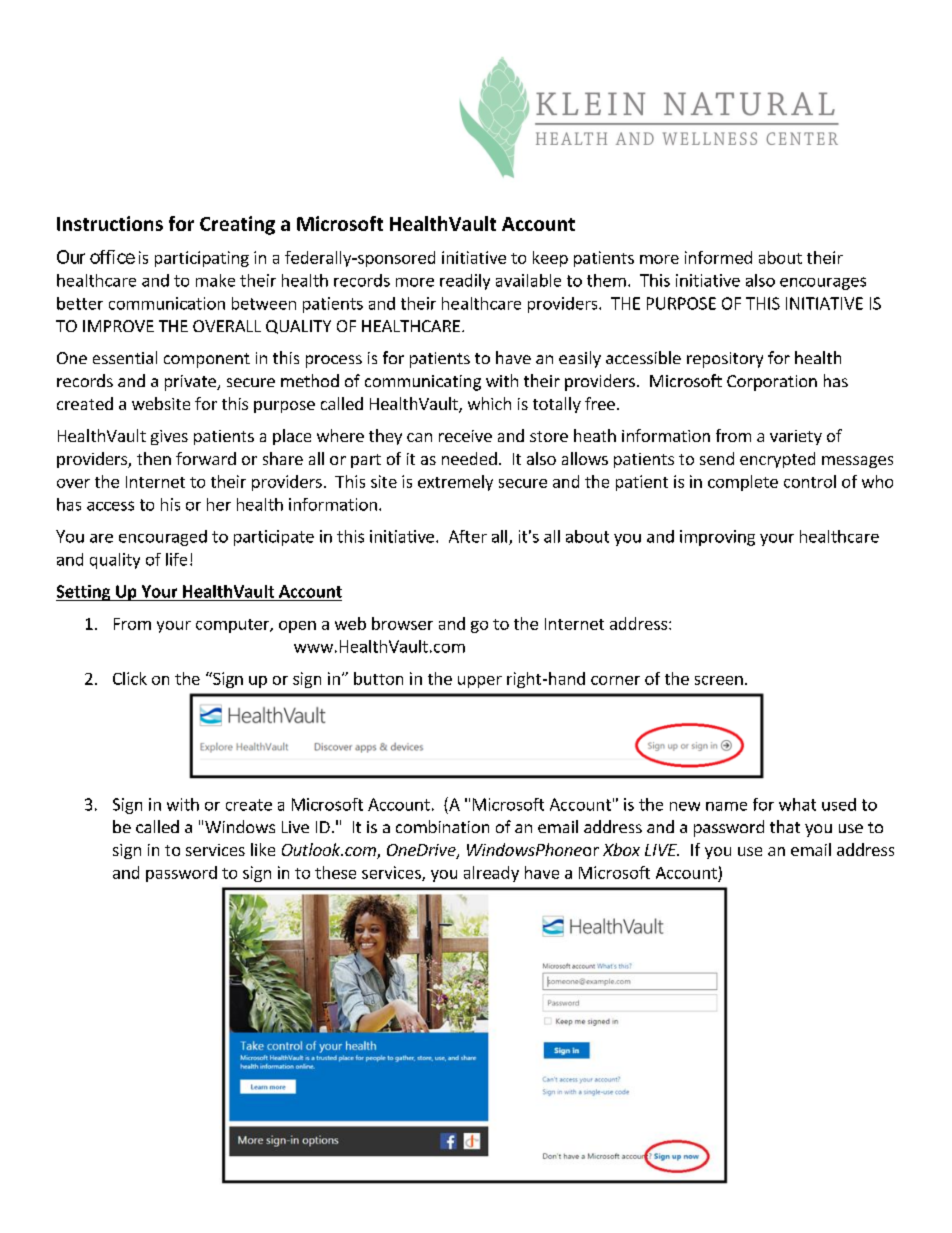  Describe the element at coordinates (468, 536) in the document. I see `After` at that location.
